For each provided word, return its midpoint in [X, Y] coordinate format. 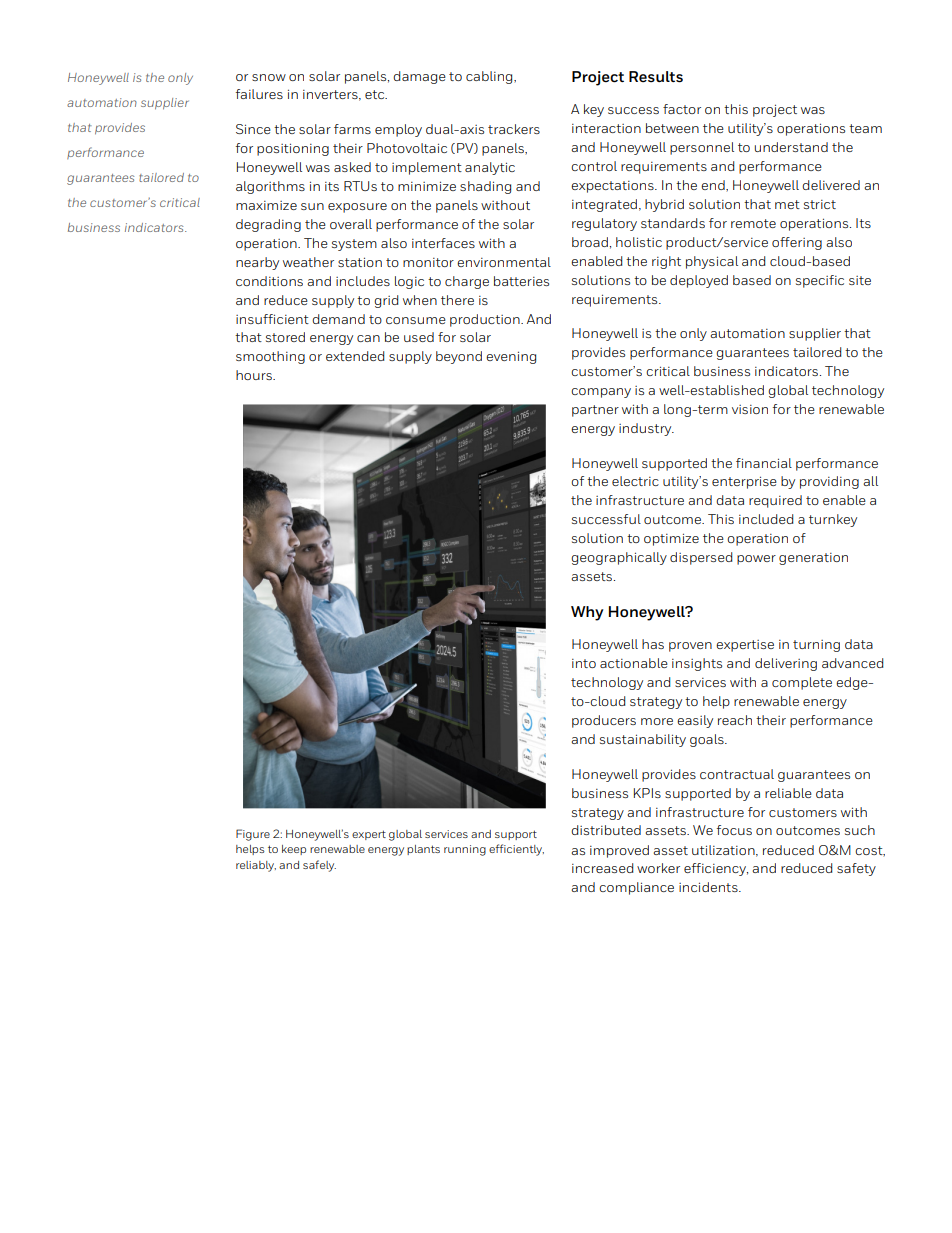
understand [791, 147]
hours [255, 375]
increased [603, 868]
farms [352, 129]
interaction [606, 128]
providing [829, 482]
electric [635, 481]
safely [319, 866]
